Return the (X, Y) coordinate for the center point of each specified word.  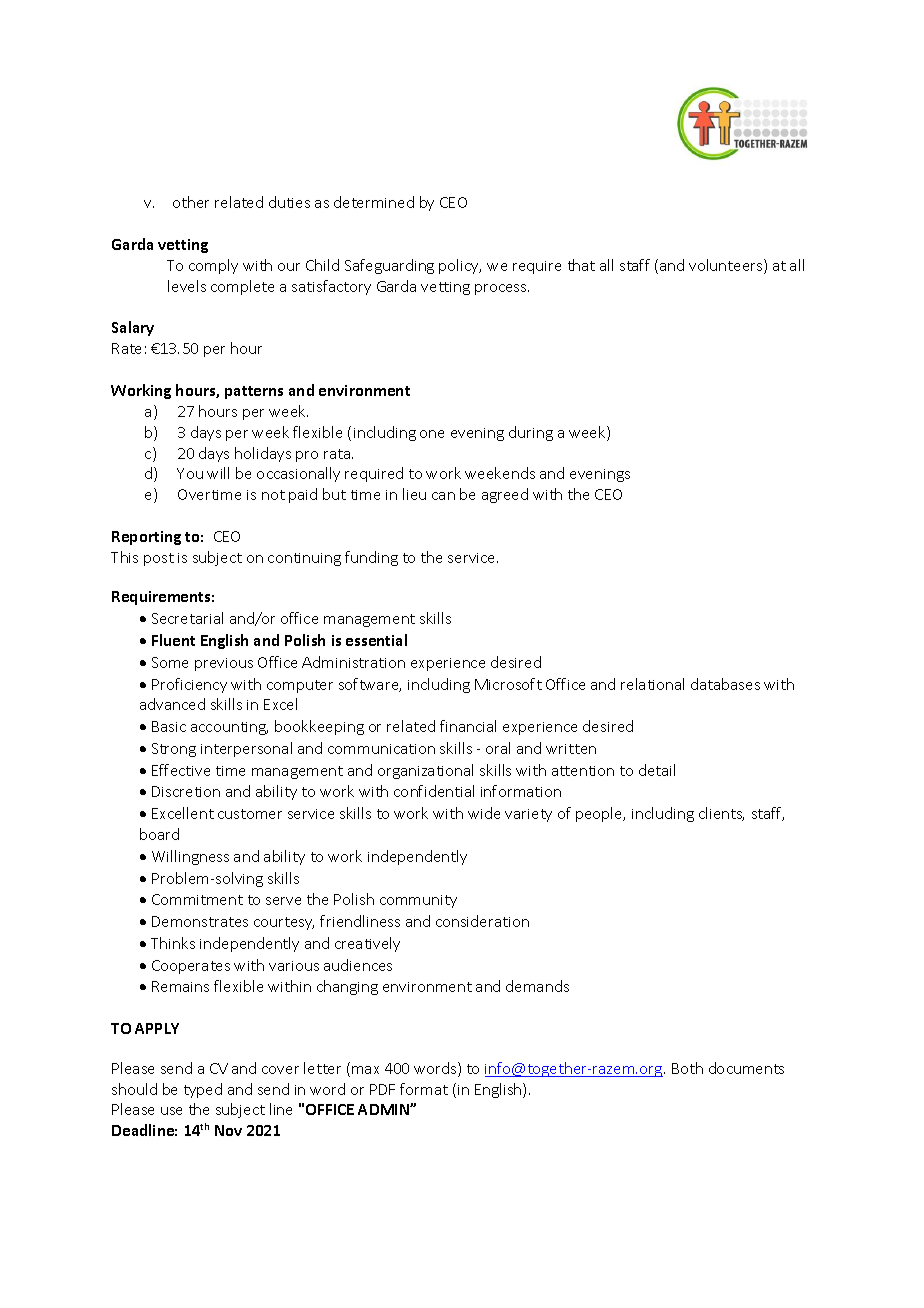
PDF (382, 1089)
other (191, 202)
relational (652, 684)
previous (224, 664)
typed (203, 1090)
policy (460, 266)
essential (376, 640)
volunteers (727, 266)
